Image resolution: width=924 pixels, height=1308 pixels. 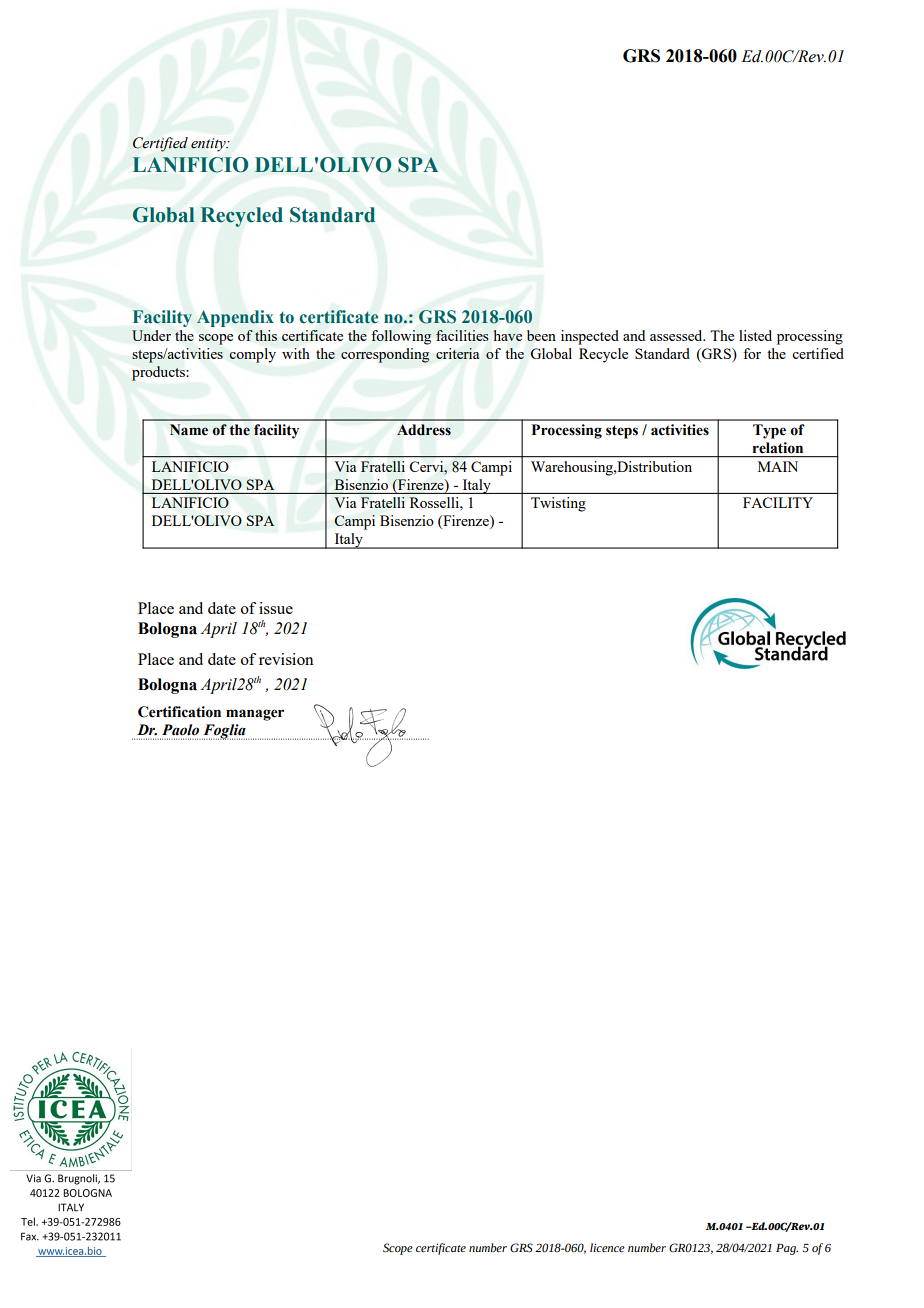 I want to click on Name, so click(x=189, y=429).
